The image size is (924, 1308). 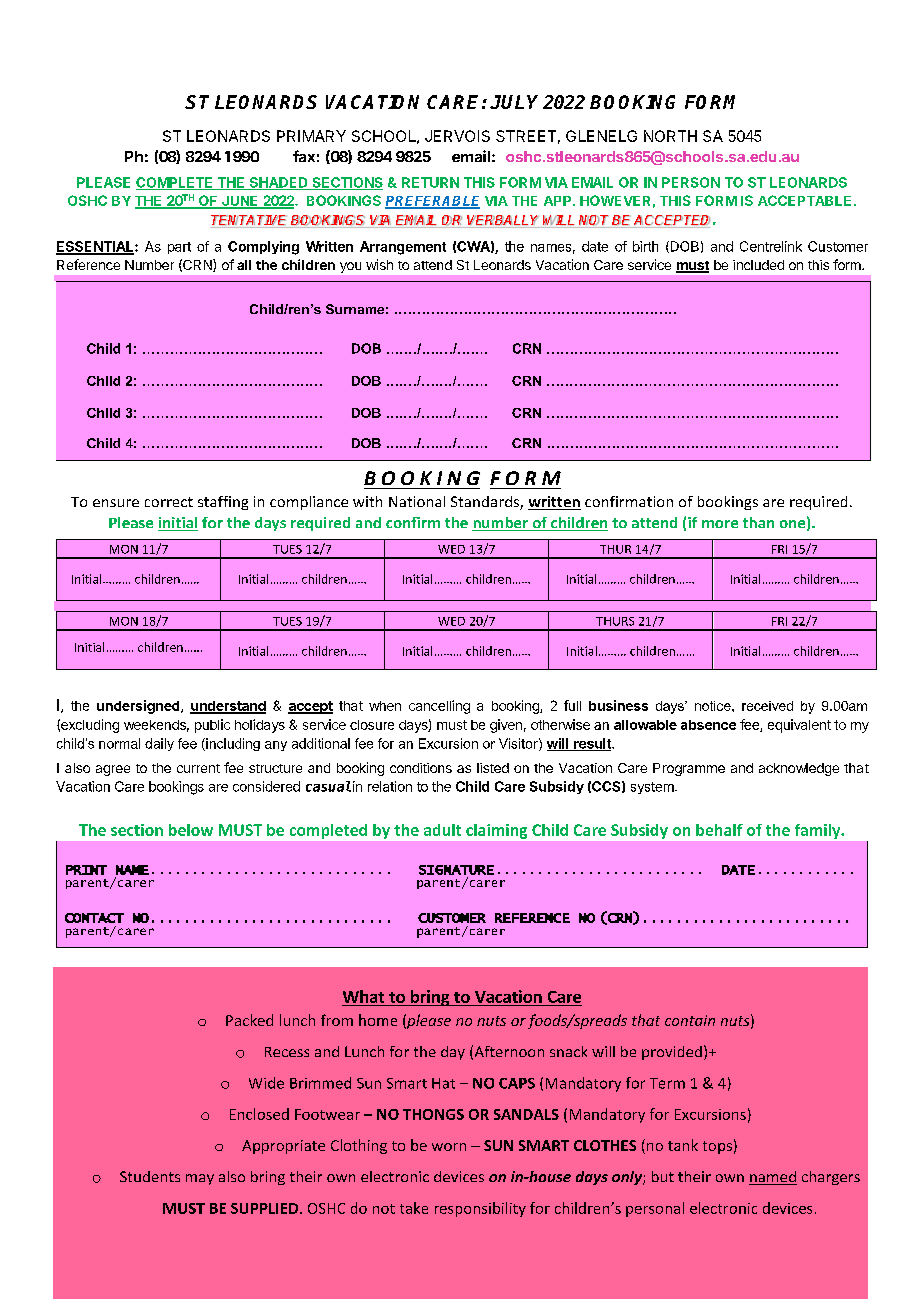 I want to click on may, so click(x=200, y=1179).
